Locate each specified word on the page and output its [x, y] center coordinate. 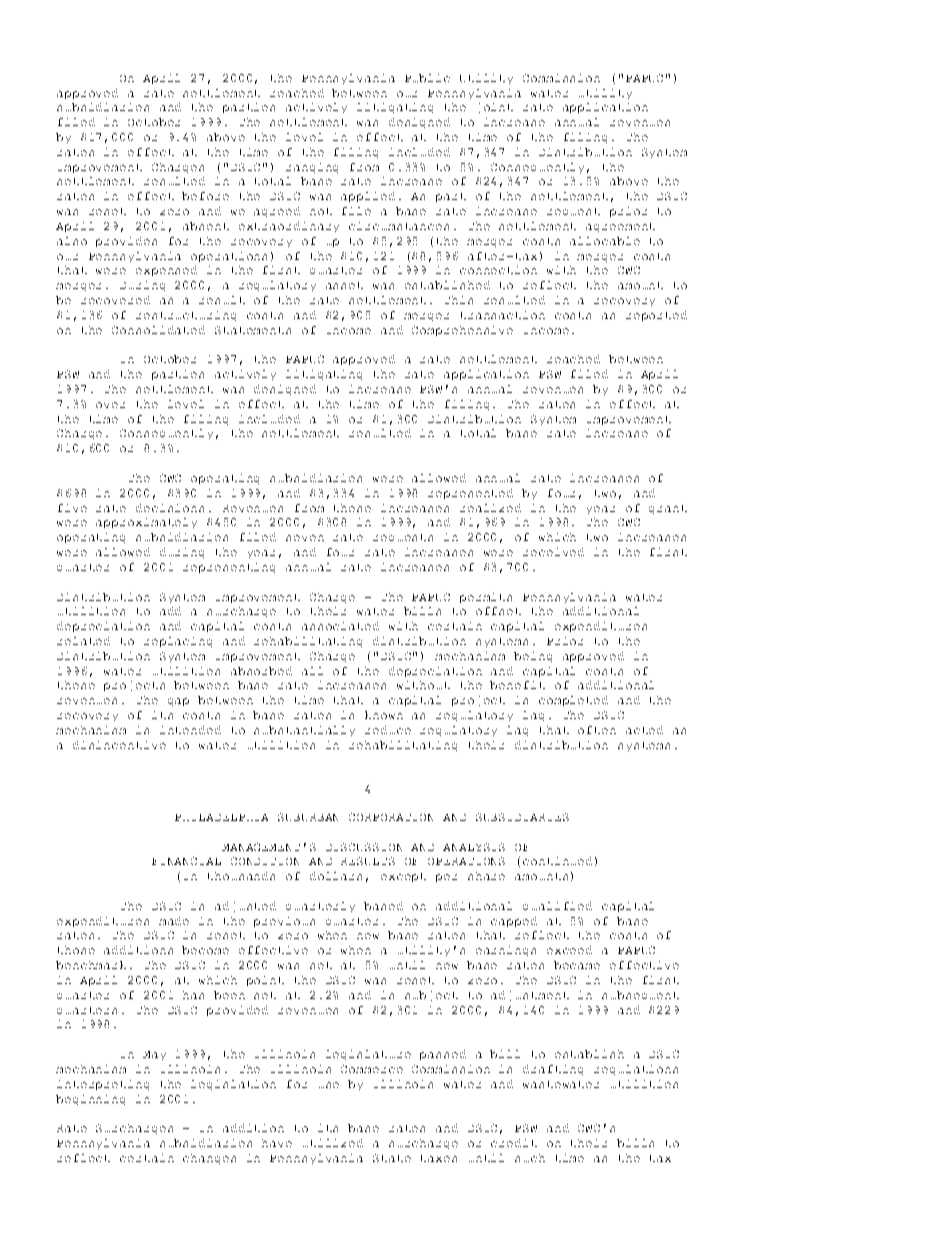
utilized [333, 1143]
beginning [90, 1100]
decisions [170, 508]
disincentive [119, 745]
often [597, 730]
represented [470, 494]
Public [427, 78]
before [205, 196]
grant [668, 509]
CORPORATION [391, 817]
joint [496, 108]
